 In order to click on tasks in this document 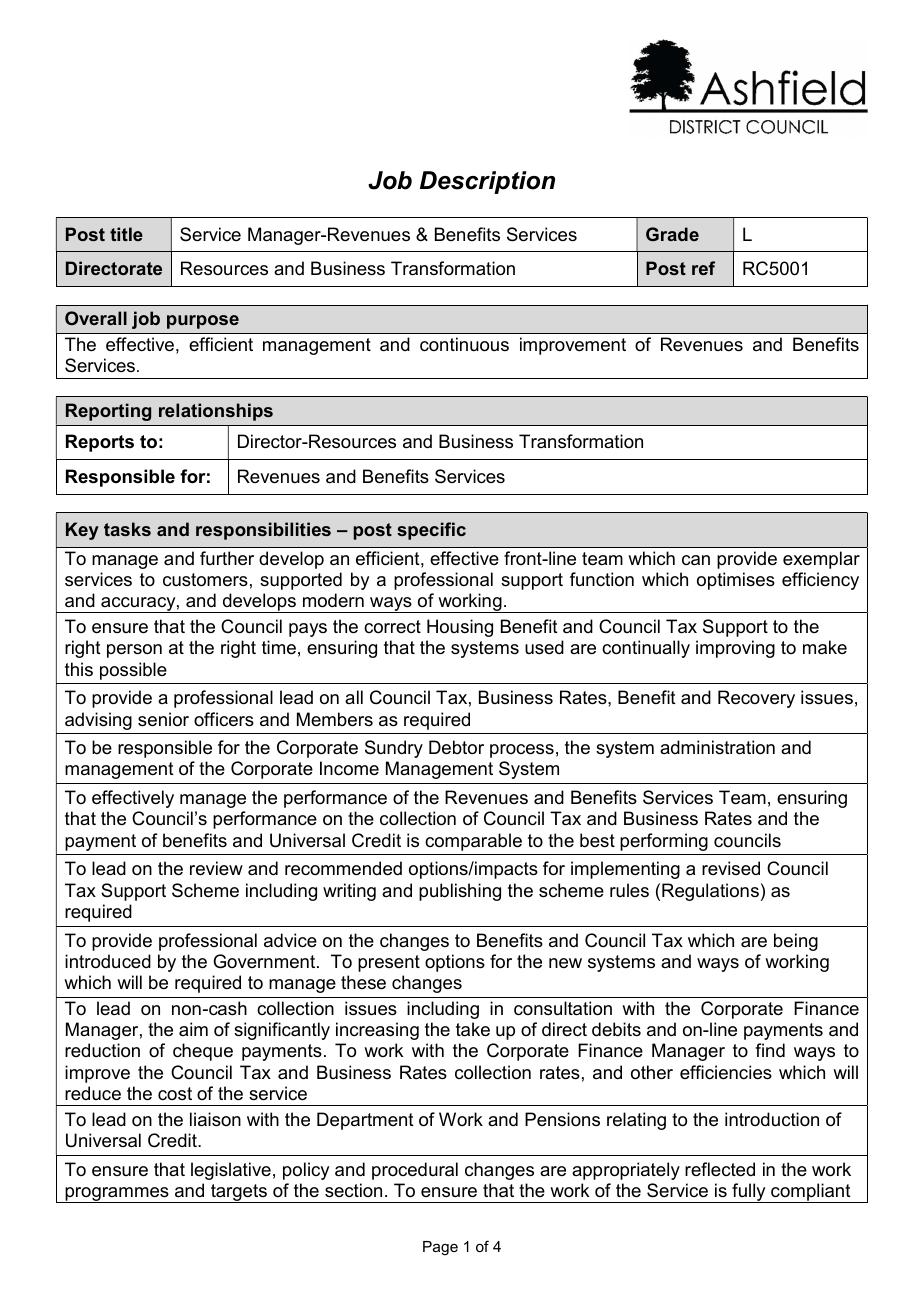, I will do `click(127, 529)`.
